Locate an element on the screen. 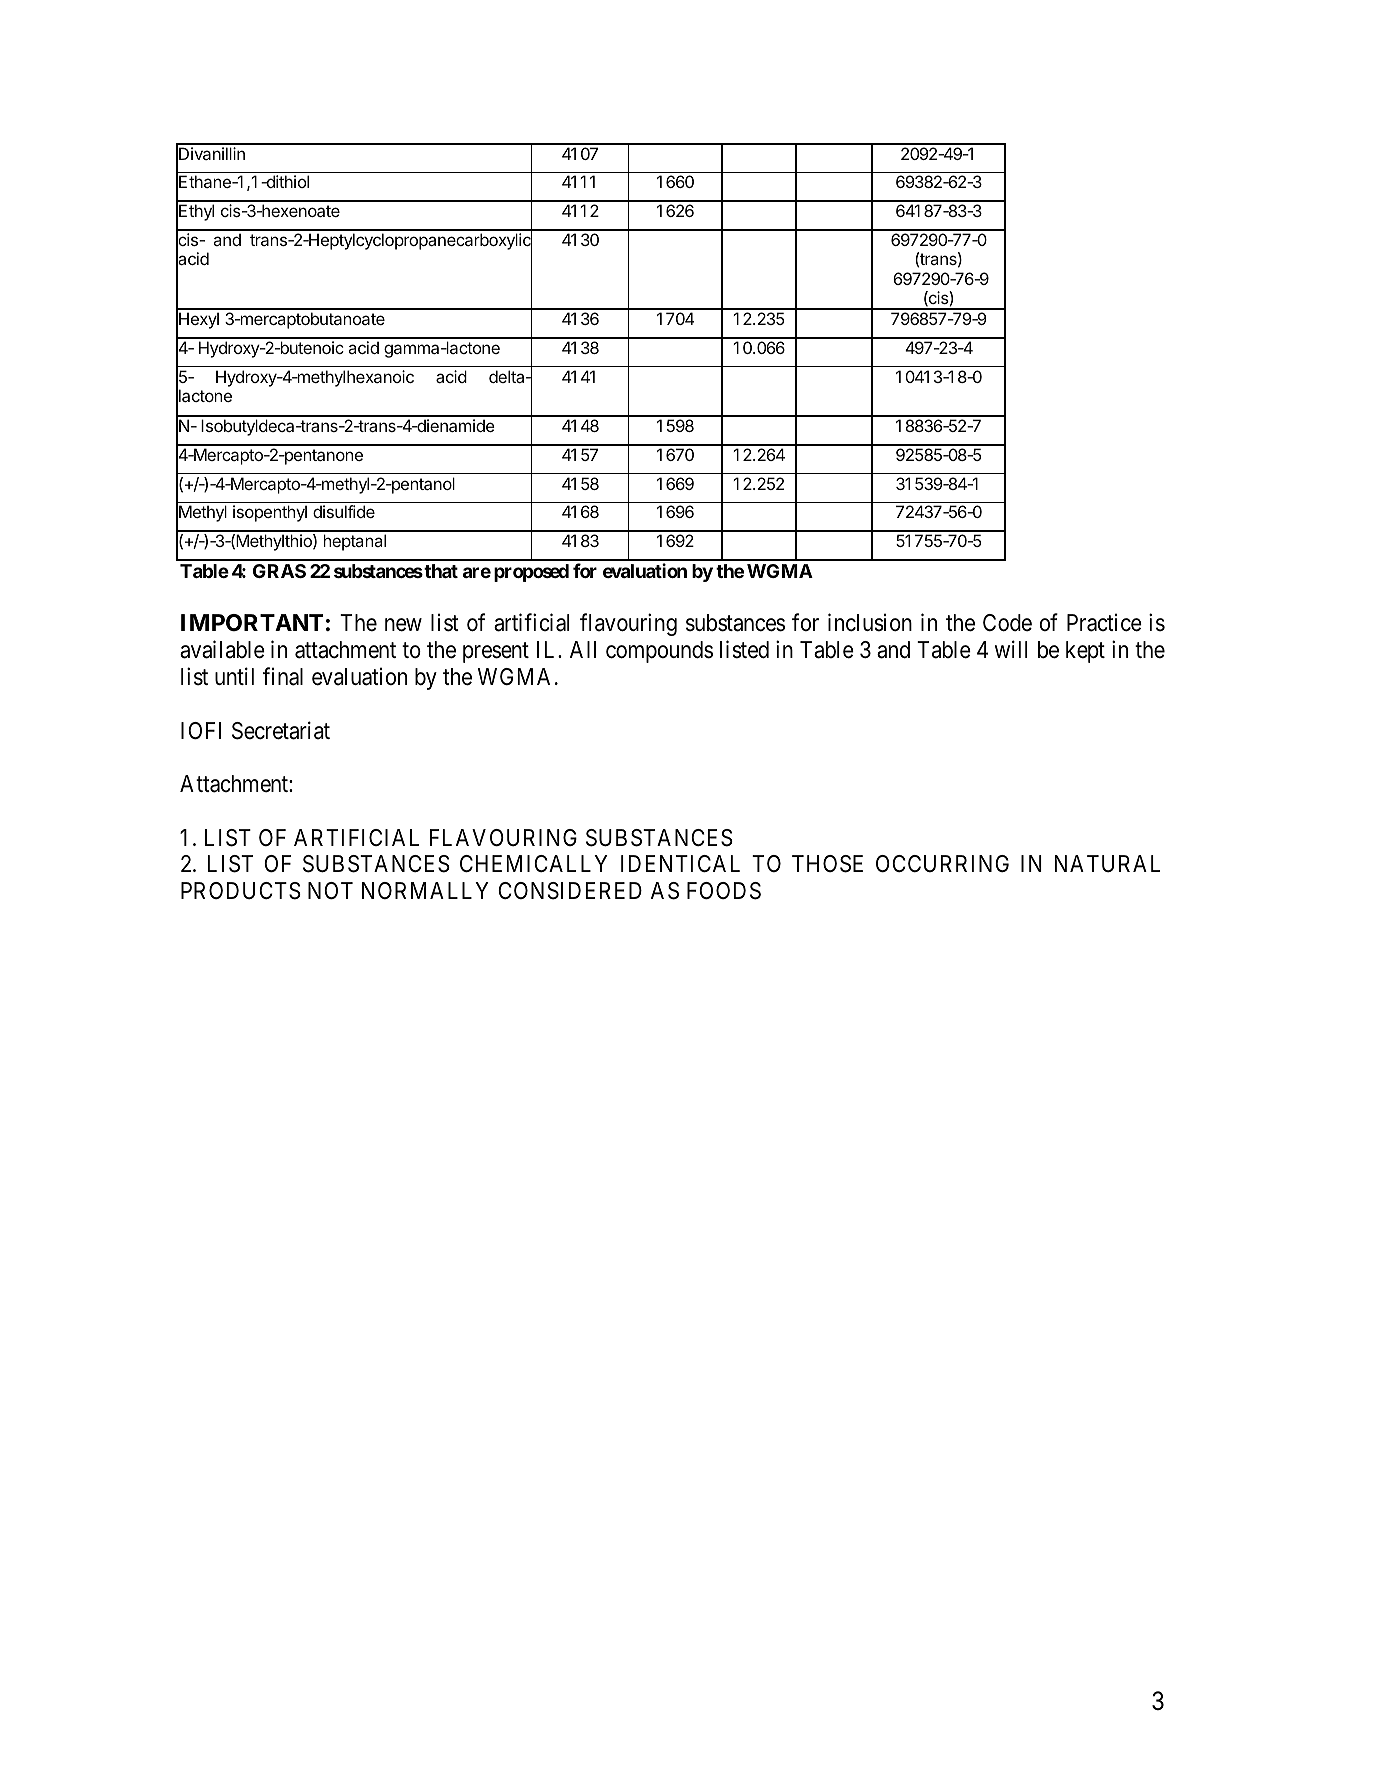 This screenshot has height=1778, width=1374. compounds is located at coordinates (659, 652).
